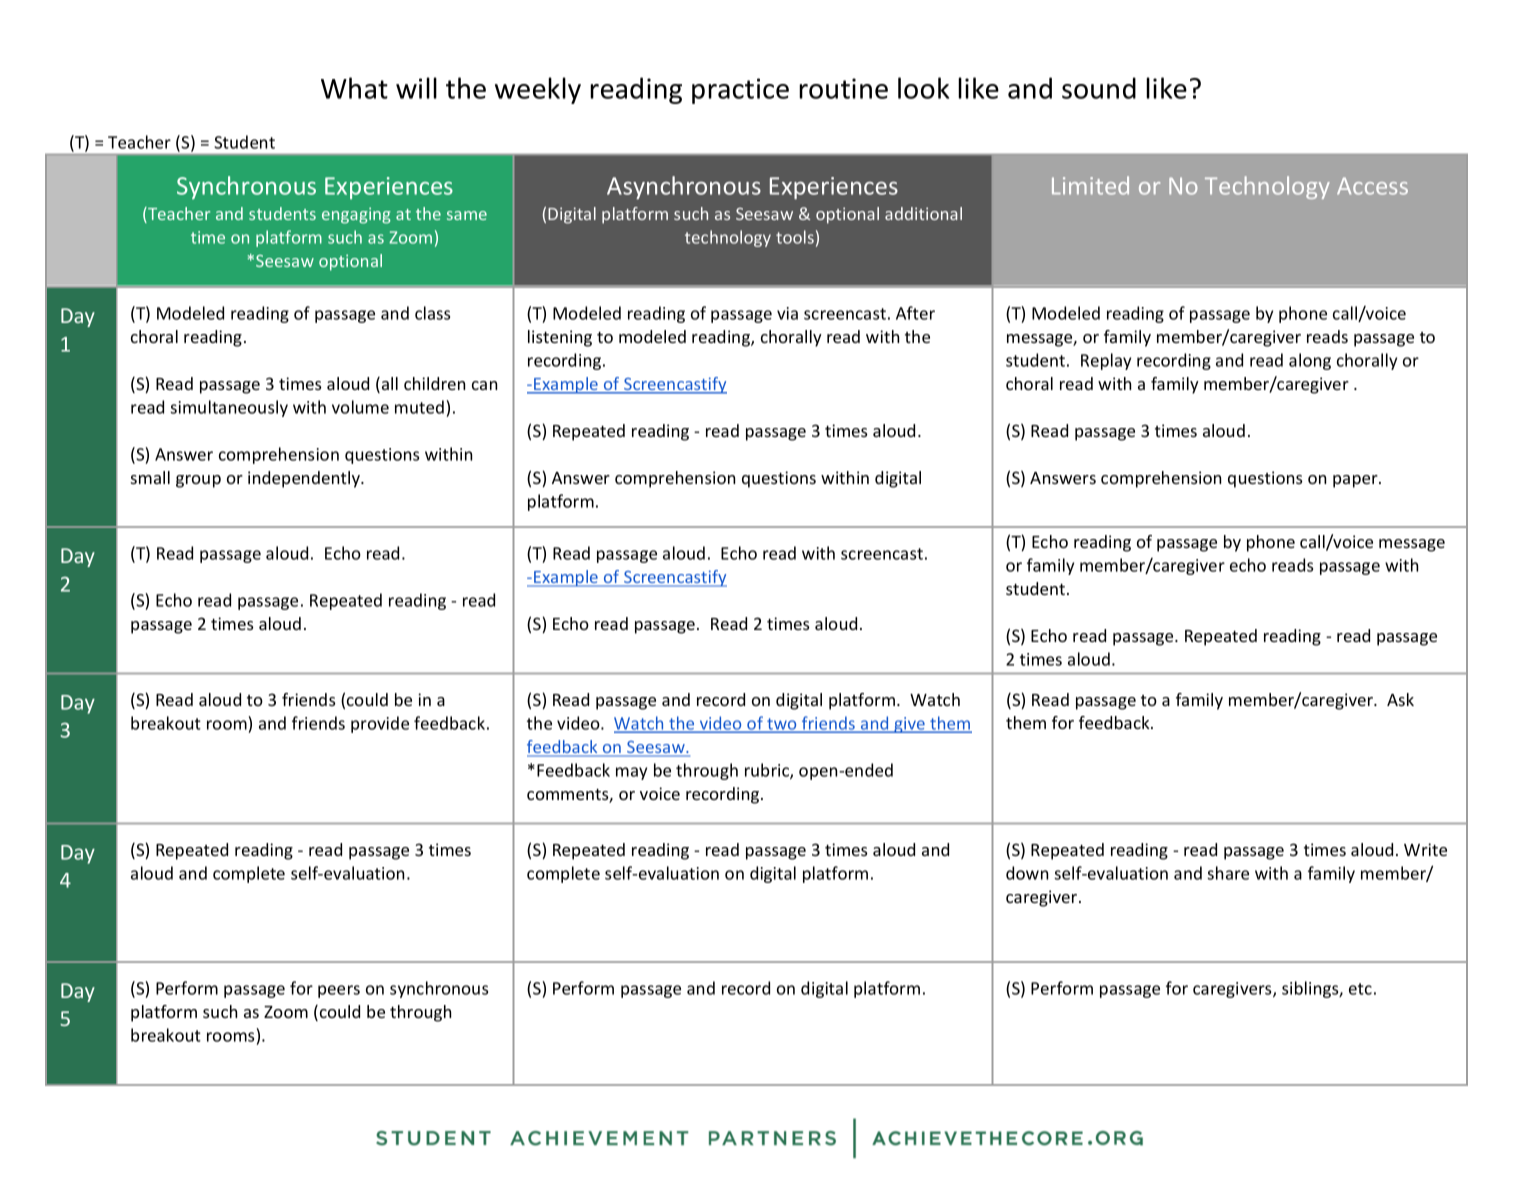 The image size is (1523, 1177). I want to click on two, so click(782, 725).
